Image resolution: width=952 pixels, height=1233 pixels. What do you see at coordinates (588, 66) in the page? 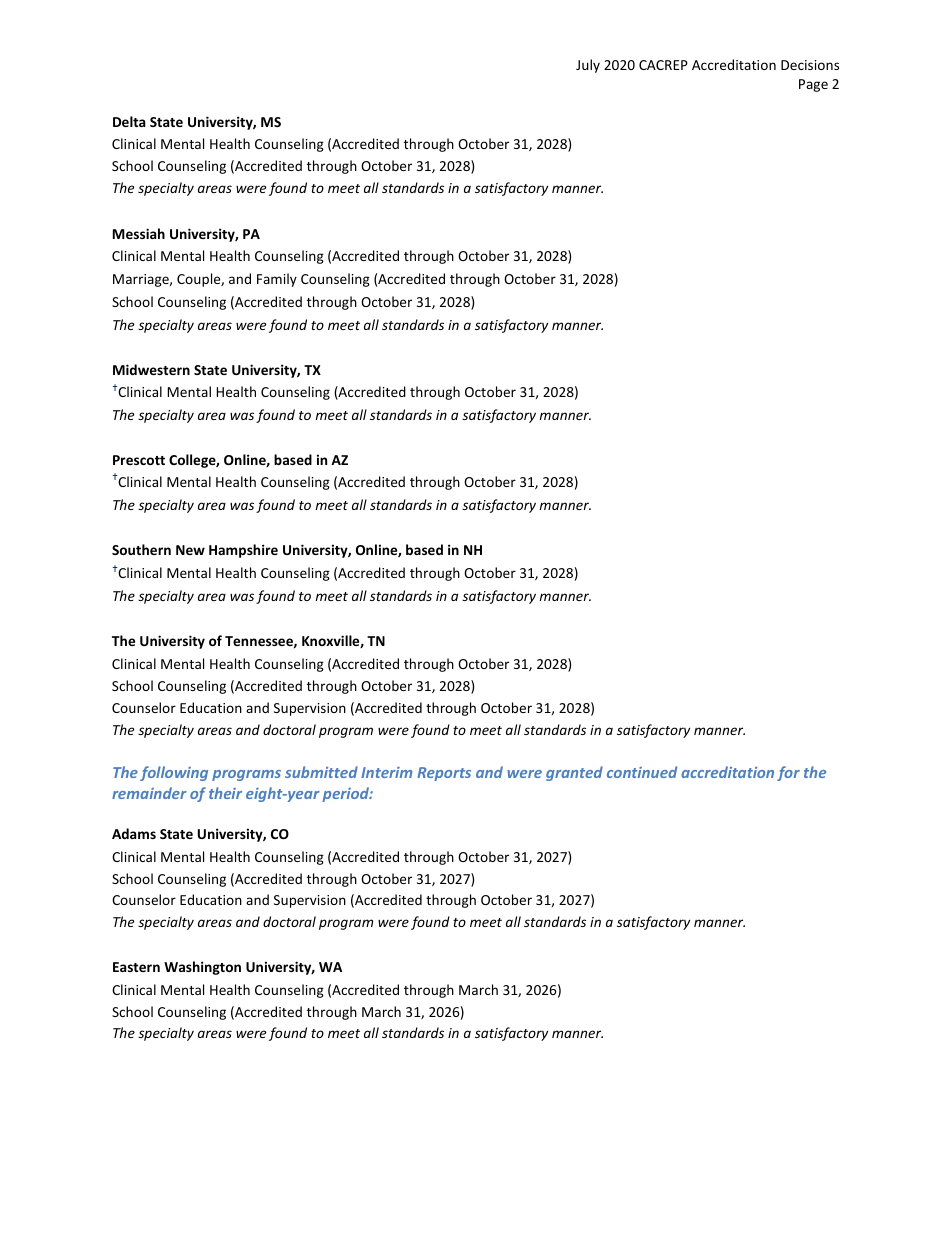
I see `July` at bounding box center [588, 66].
